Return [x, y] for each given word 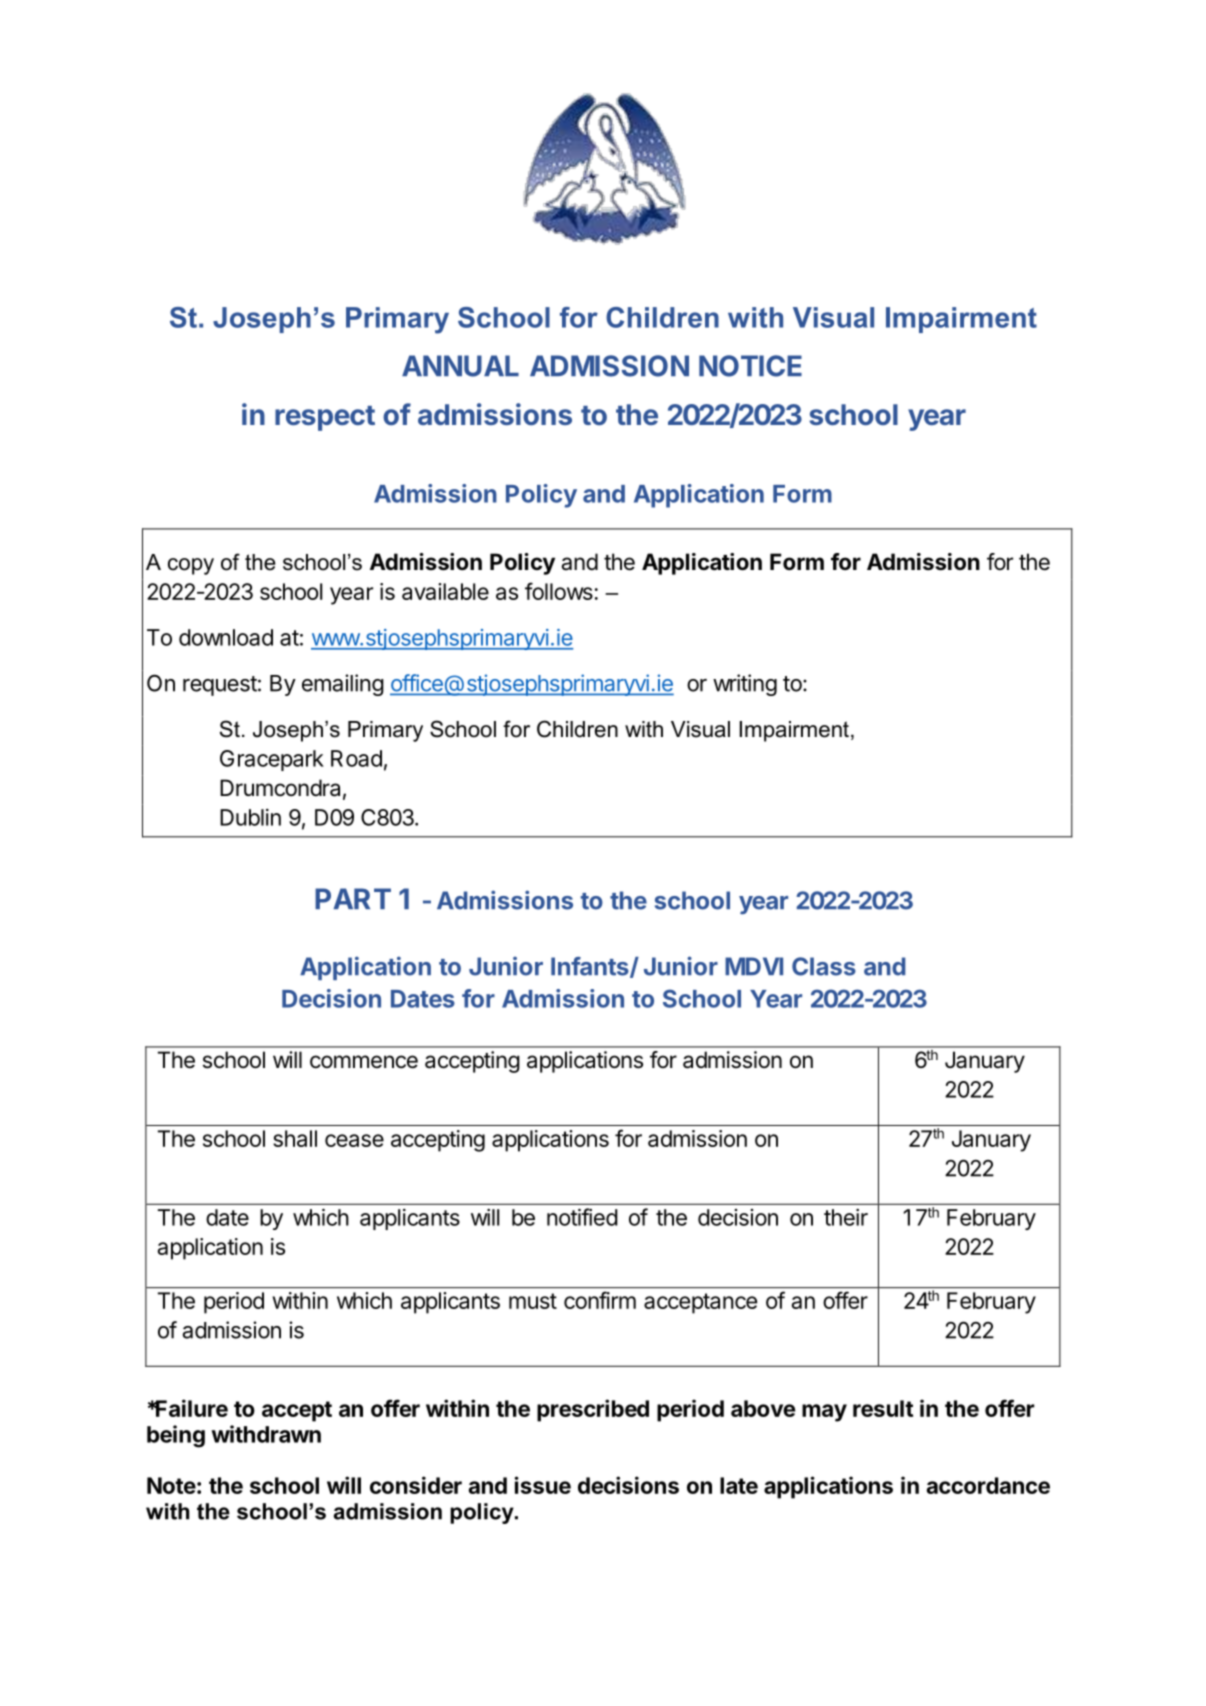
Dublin [250, 817]
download [226, 637]
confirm [600, 1300]
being [176, 1436]
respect [325, 418]
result [883, 1408]
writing [745, 685]
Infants [591, 967]
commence [364, 1062]
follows [559, 591]
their [846, 1217]
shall [295, 1138]
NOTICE [750, 366]
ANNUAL [460, 366]
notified [582, 1217]
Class [824, 966]
